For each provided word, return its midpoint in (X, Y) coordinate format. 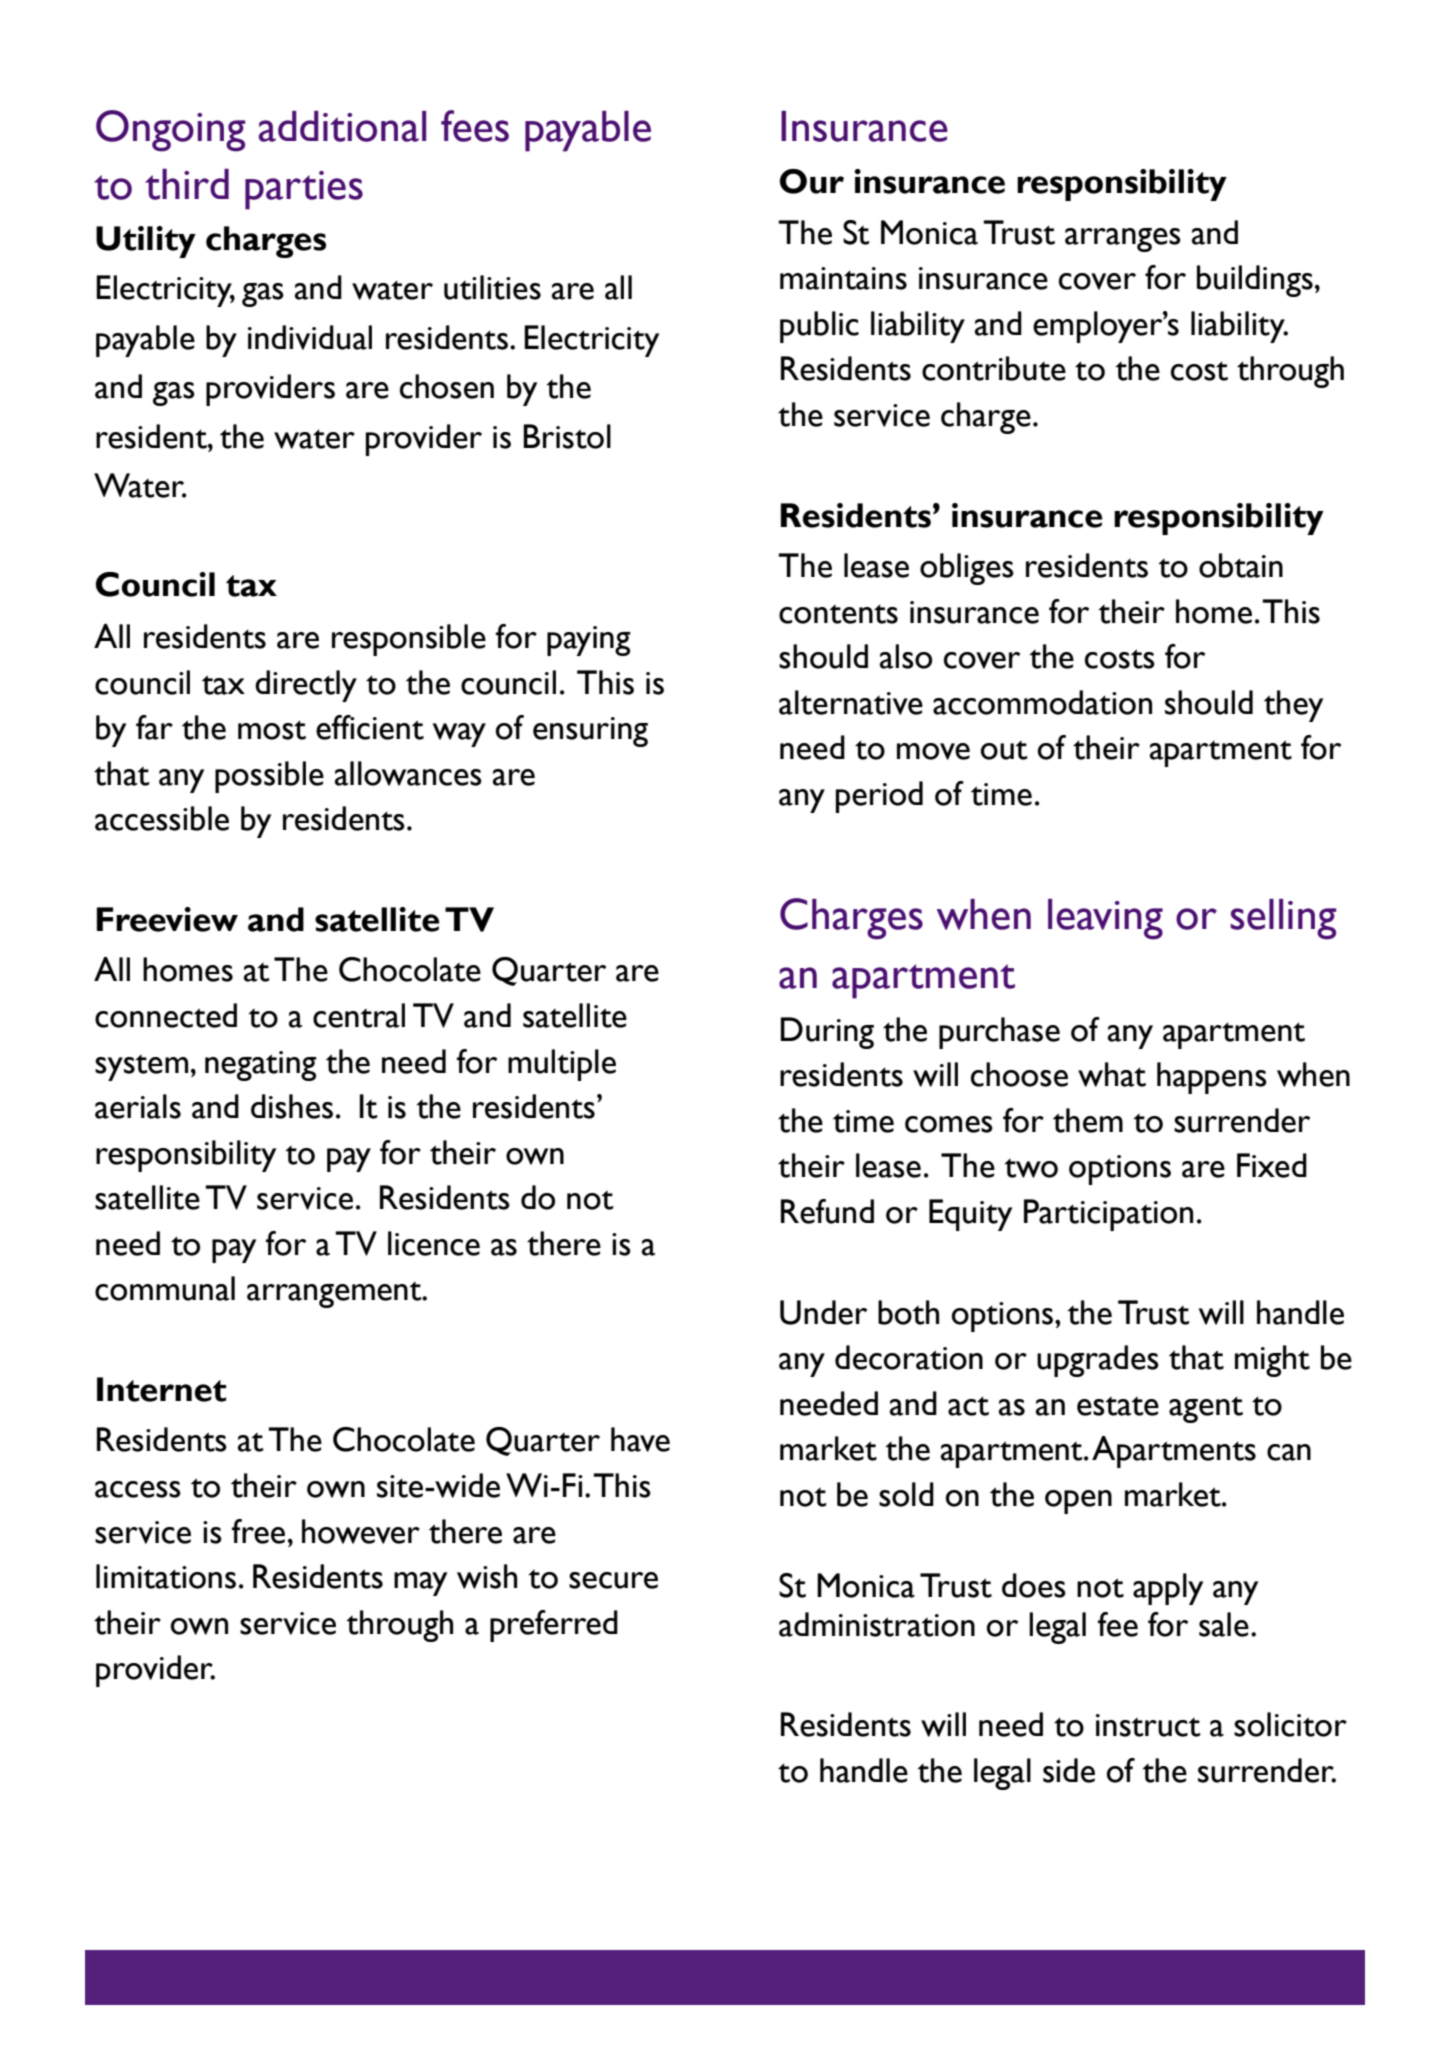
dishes (292, 1106)
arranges (1123, 240)
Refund (827, 1211)
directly (306, 686)
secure (613, 1580)
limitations (166, 1576)
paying (589, 641)
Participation (1108, 1215)
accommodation (1042, 702)
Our (812, 181)
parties (304, 190)
